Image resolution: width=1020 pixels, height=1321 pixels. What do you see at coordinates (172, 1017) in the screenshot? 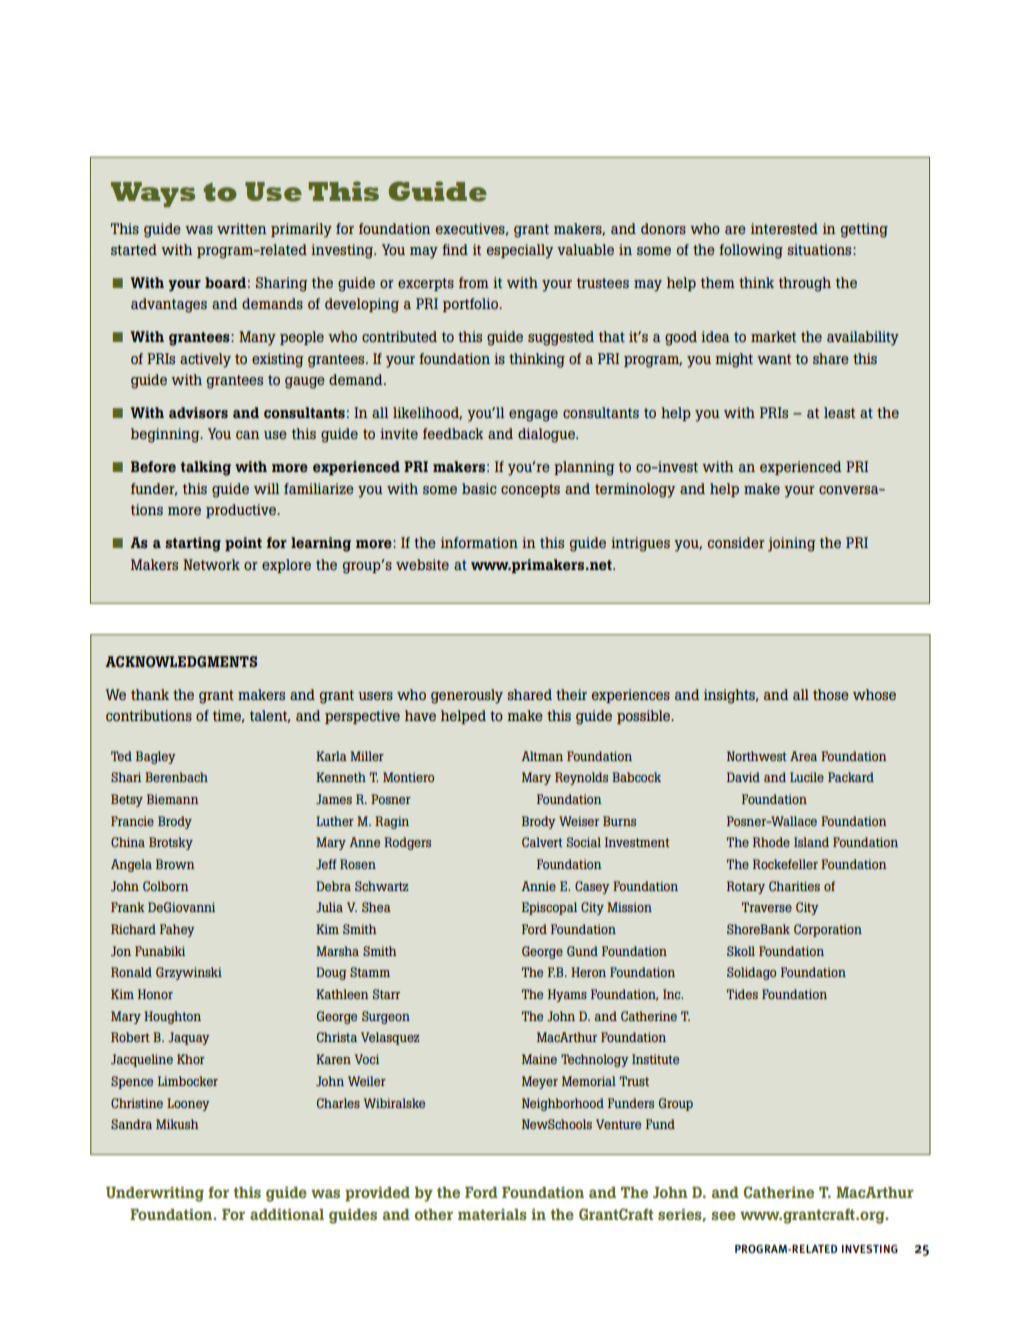
I see `Houghton` at bounding box center [172, 1017].
